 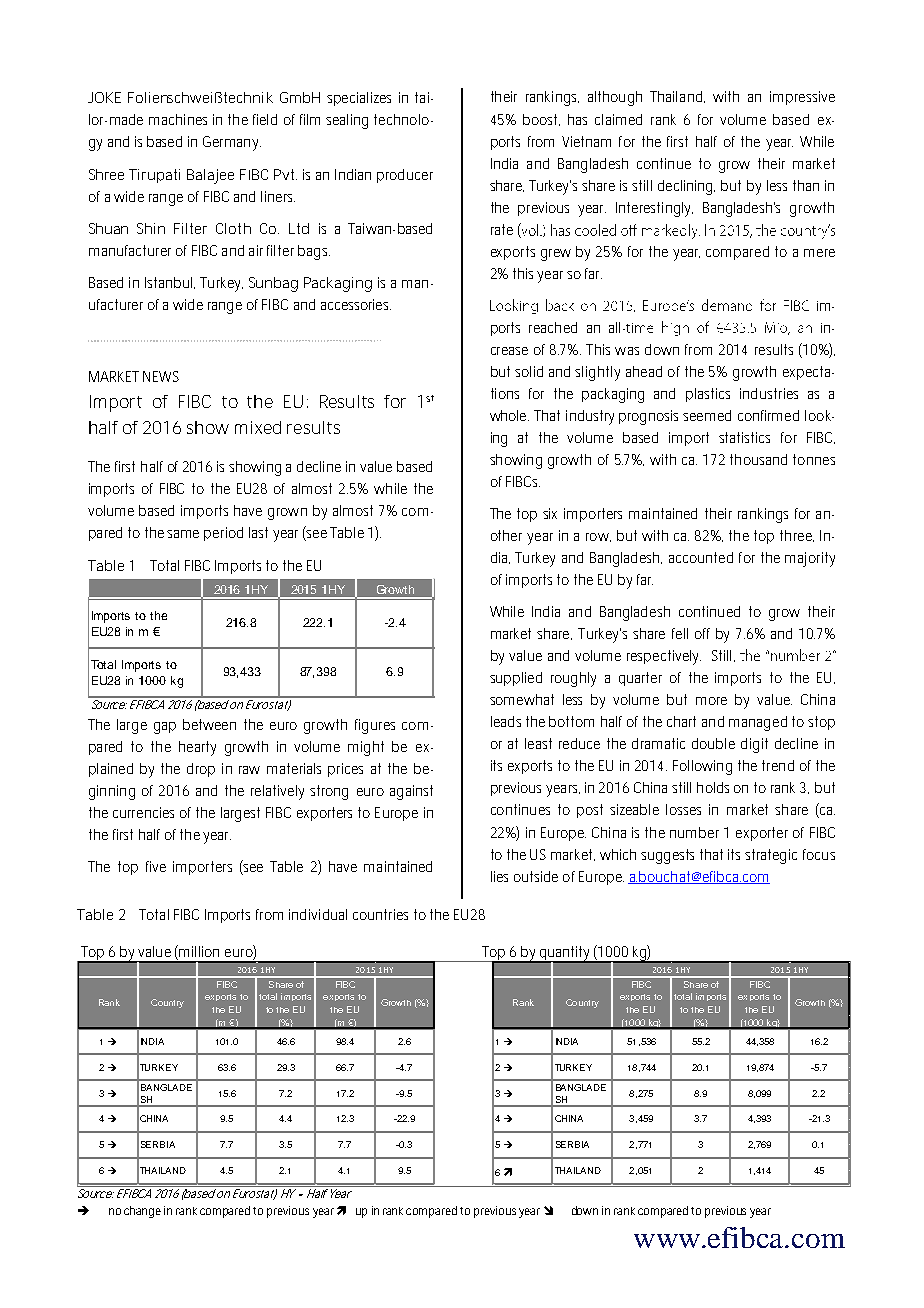 I want to click on change, so click(x=142, y=1212).
